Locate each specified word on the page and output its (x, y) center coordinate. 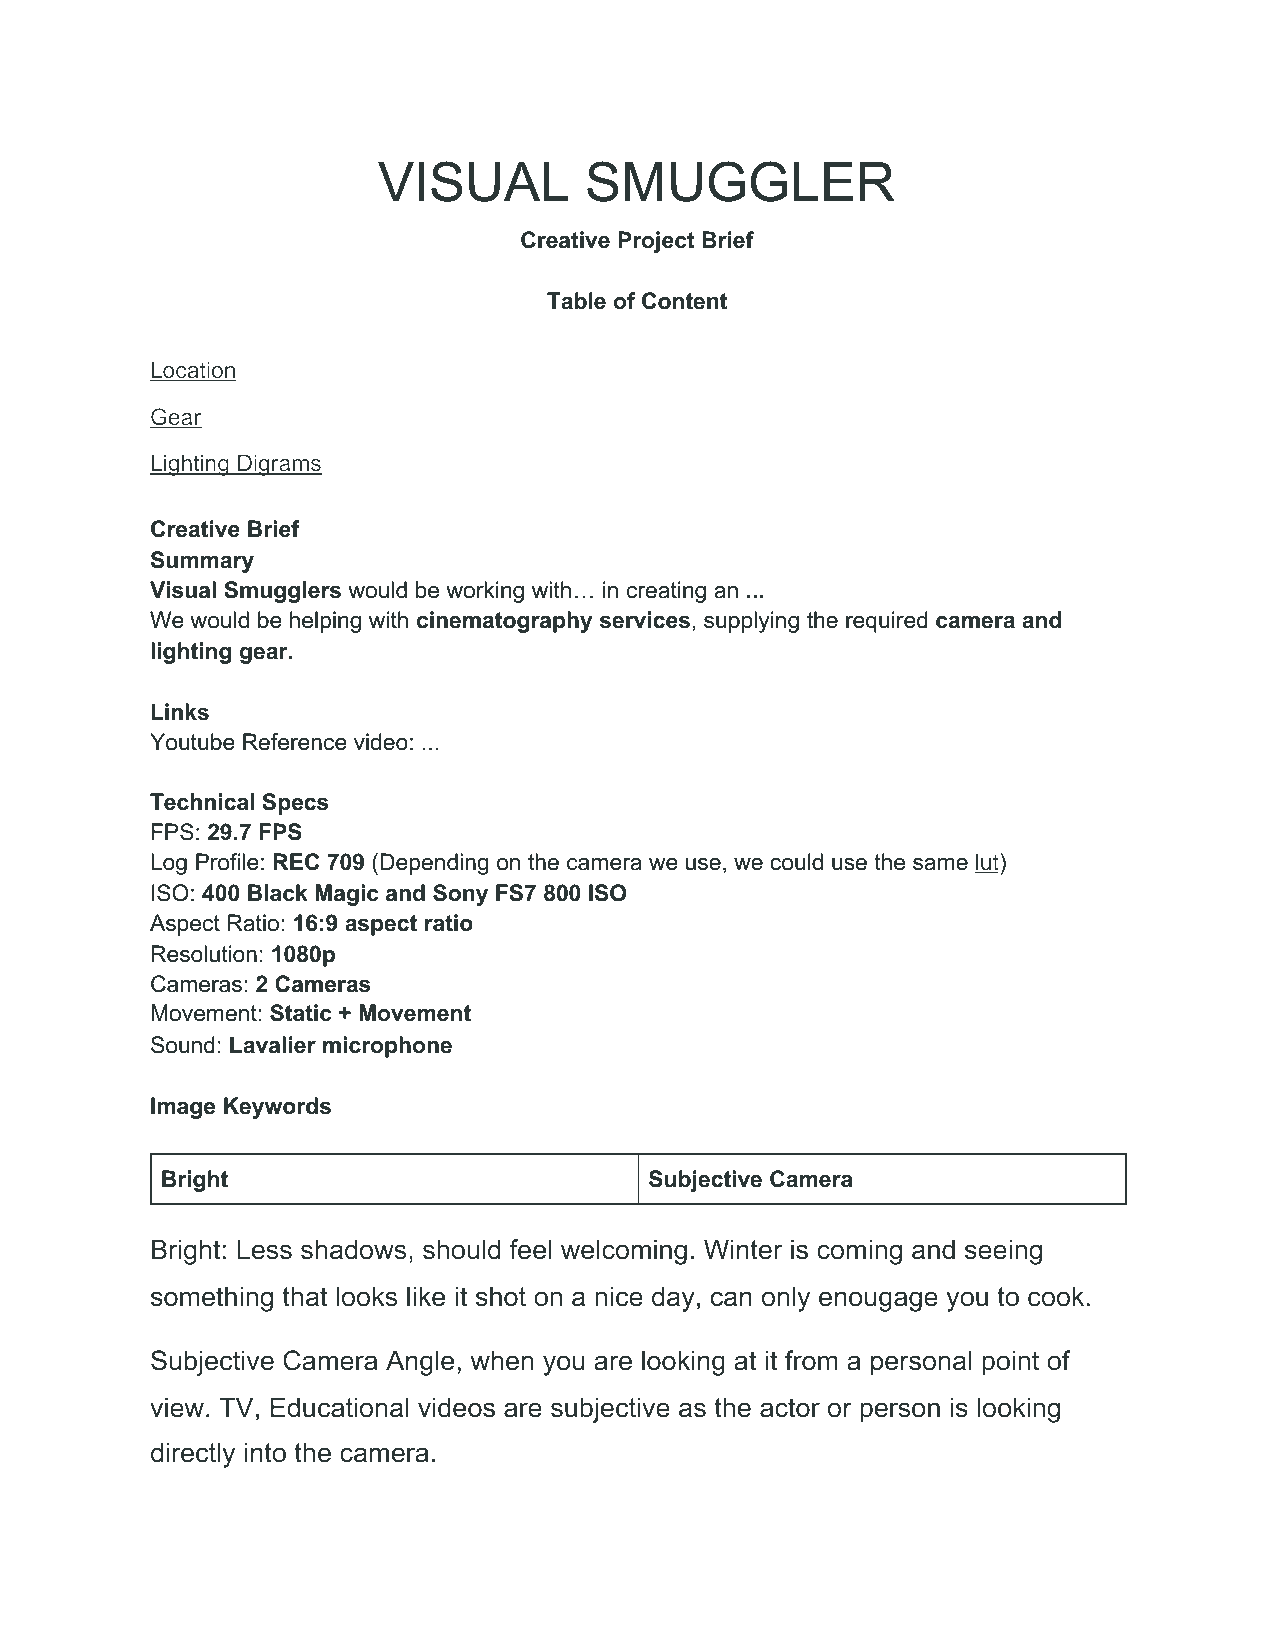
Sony (460, 895)
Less (264, 1249)
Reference (295, 742)
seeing (1003, 1252)
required (887, 622)
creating (666, 592)
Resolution (204, 954)
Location (193, 371)
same (940, 864)
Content (684, 301)
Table (576, 301)
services (645, 620)
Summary (202, 562)
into (265, 1452)
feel (530, 1249)
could (796, 862)
